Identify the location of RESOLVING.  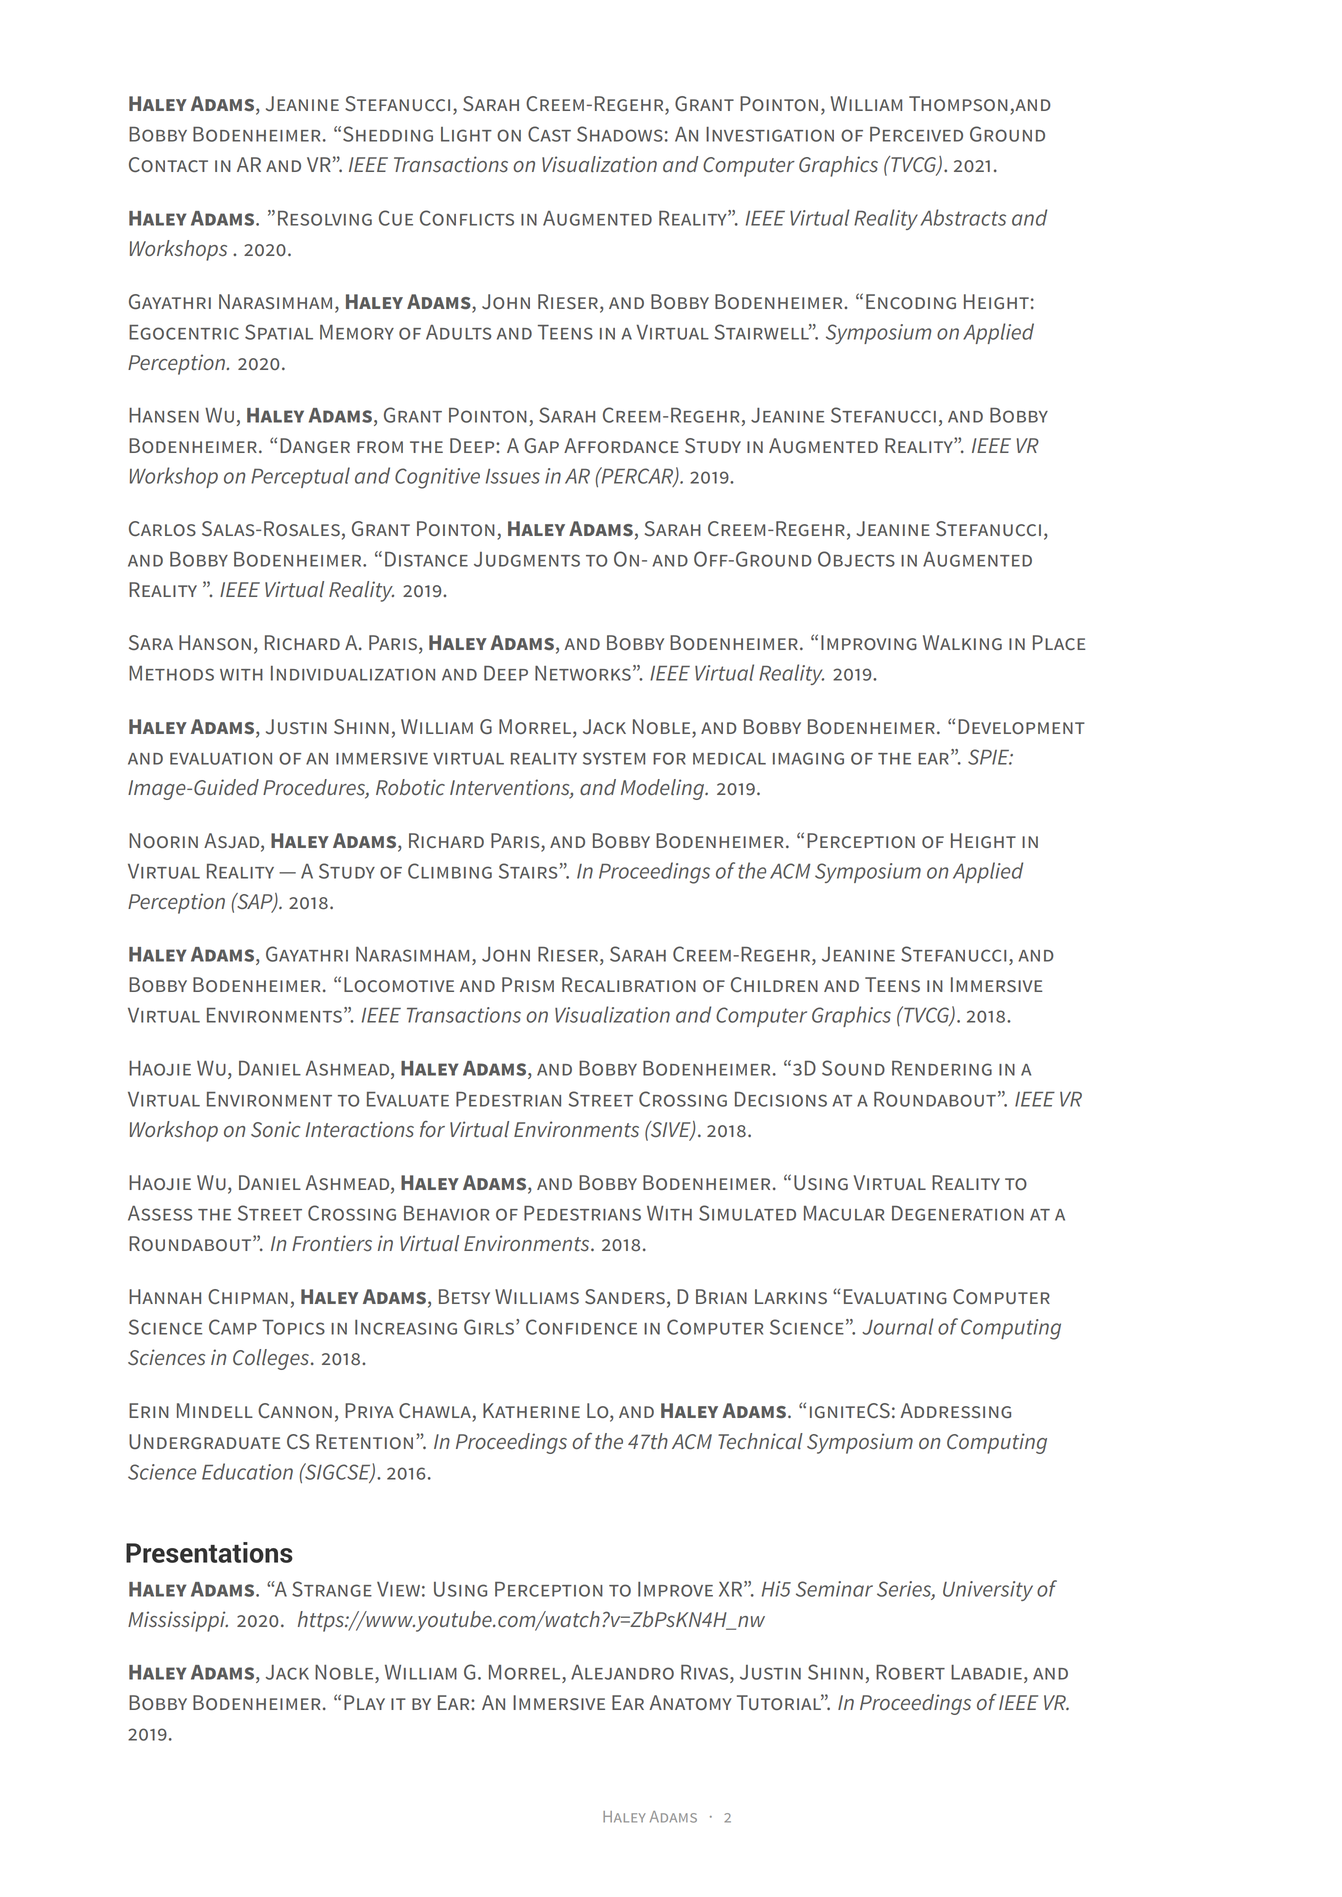
(325, 218).
